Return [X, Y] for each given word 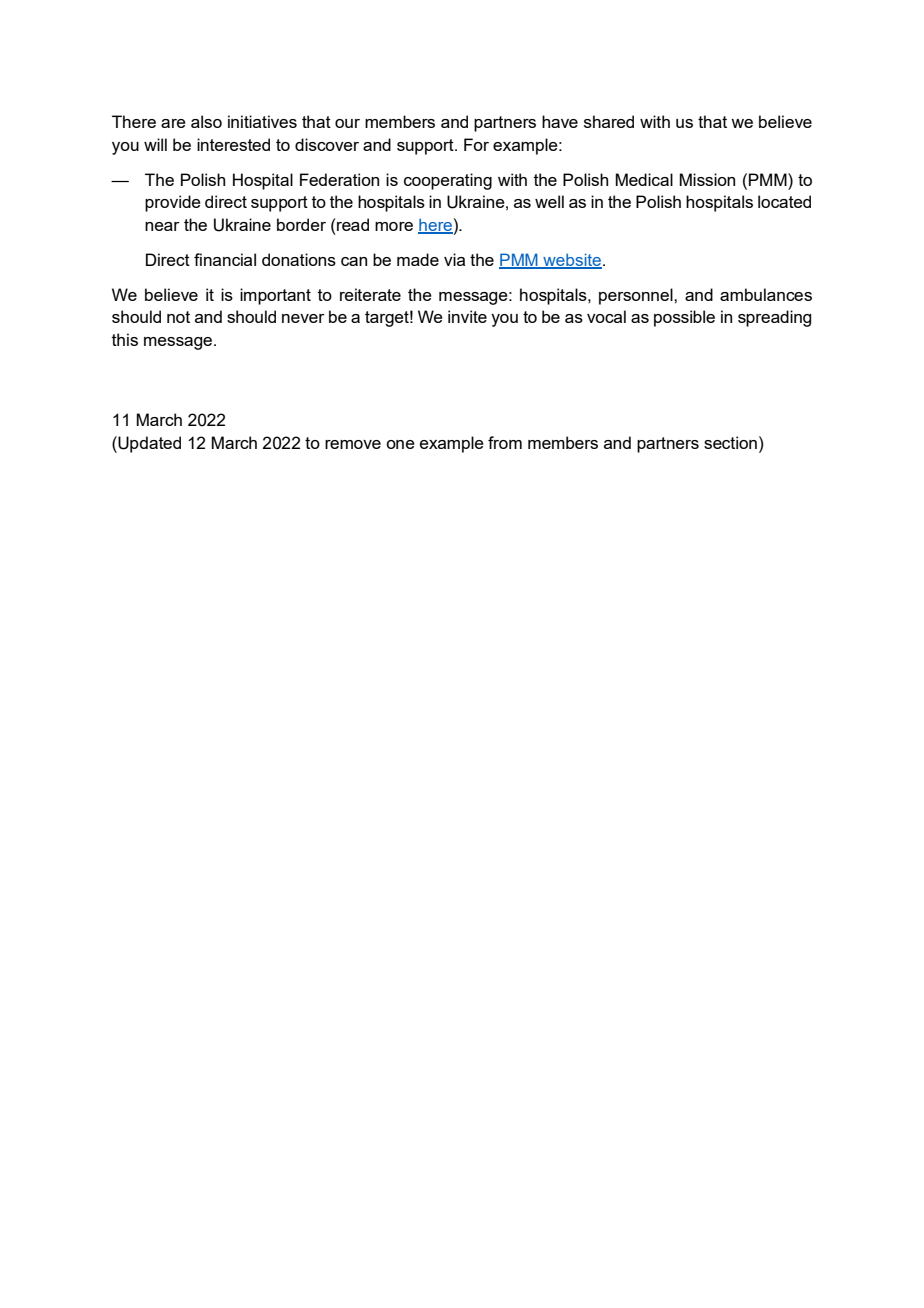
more [394, 226]
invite [467, 316]
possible [684, 318]
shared [609, 121]
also [206, 121]
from [505, 442]
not [178, 317]
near [162, 226]
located [784, 201]
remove [353, 444]
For [476, 144]
